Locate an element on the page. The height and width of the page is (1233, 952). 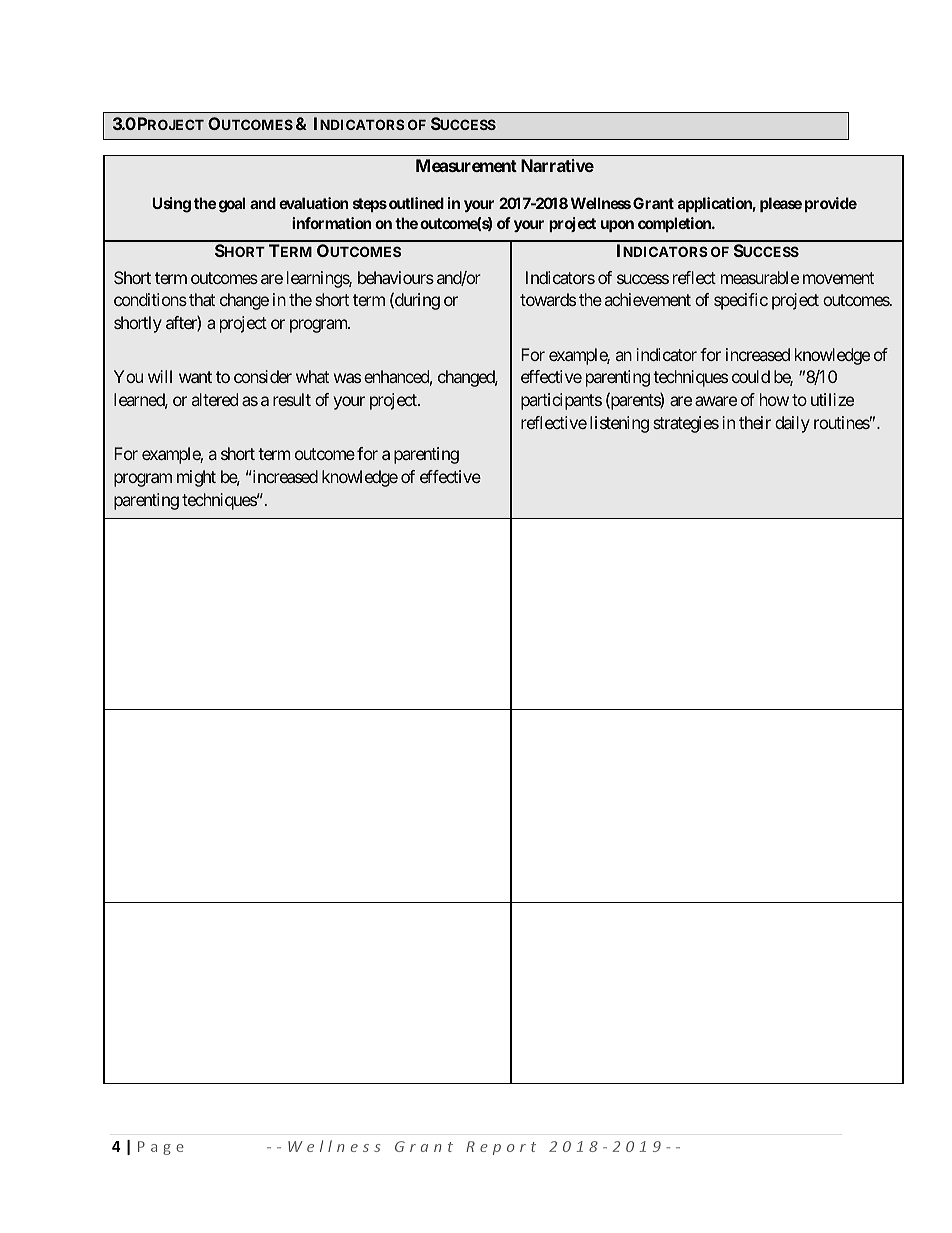
listening is located at coordinates (619, 424).
